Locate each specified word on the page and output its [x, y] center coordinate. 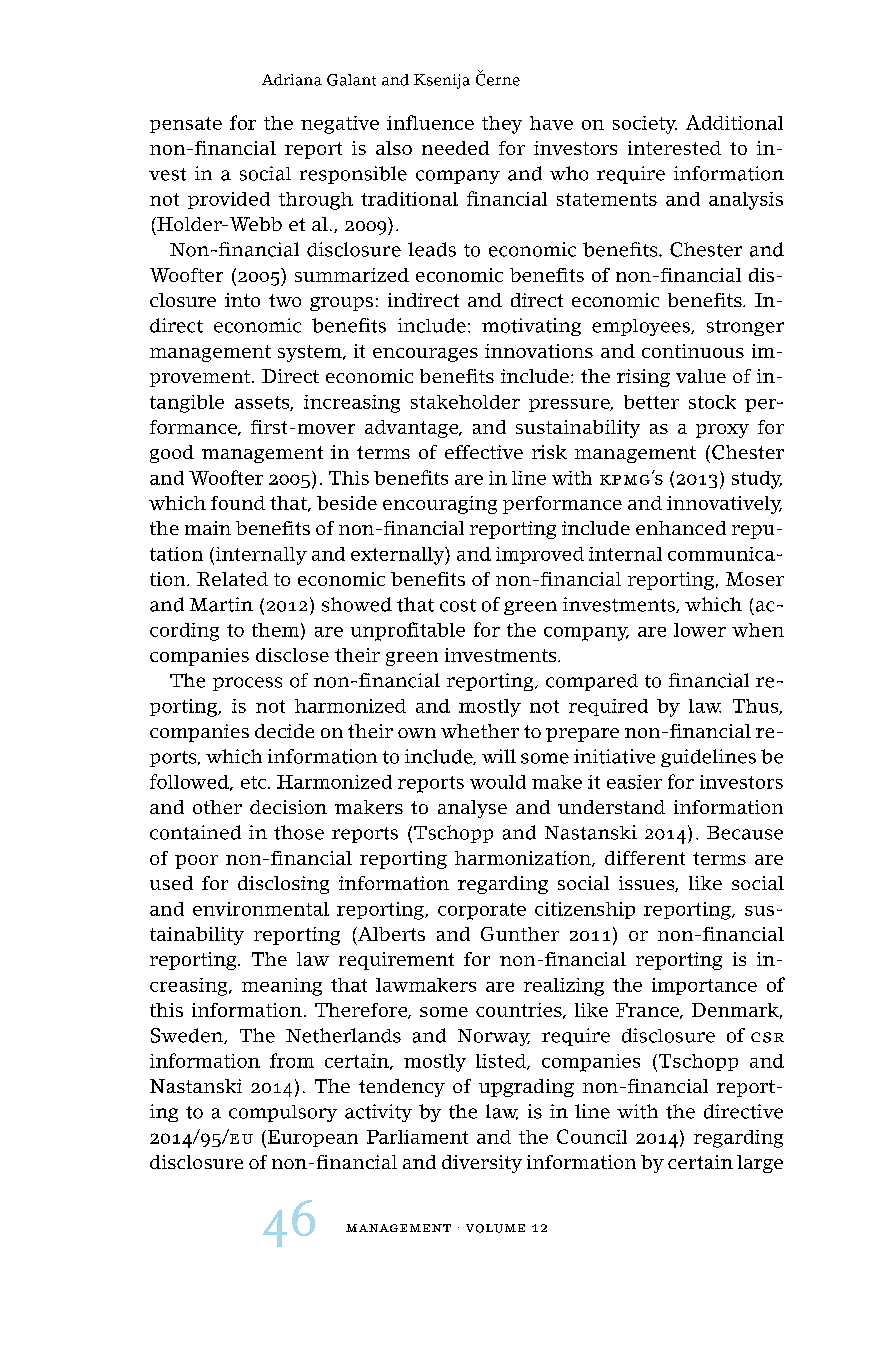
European [311, 1139]
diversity [482, 1164]
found [238, 503]
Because [745, 833]
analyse [472, 809]
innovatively [724, 505]
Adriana [292, 80]
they [502, 125]
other [217, 807]
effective [484, 452]
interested [674, 148]
